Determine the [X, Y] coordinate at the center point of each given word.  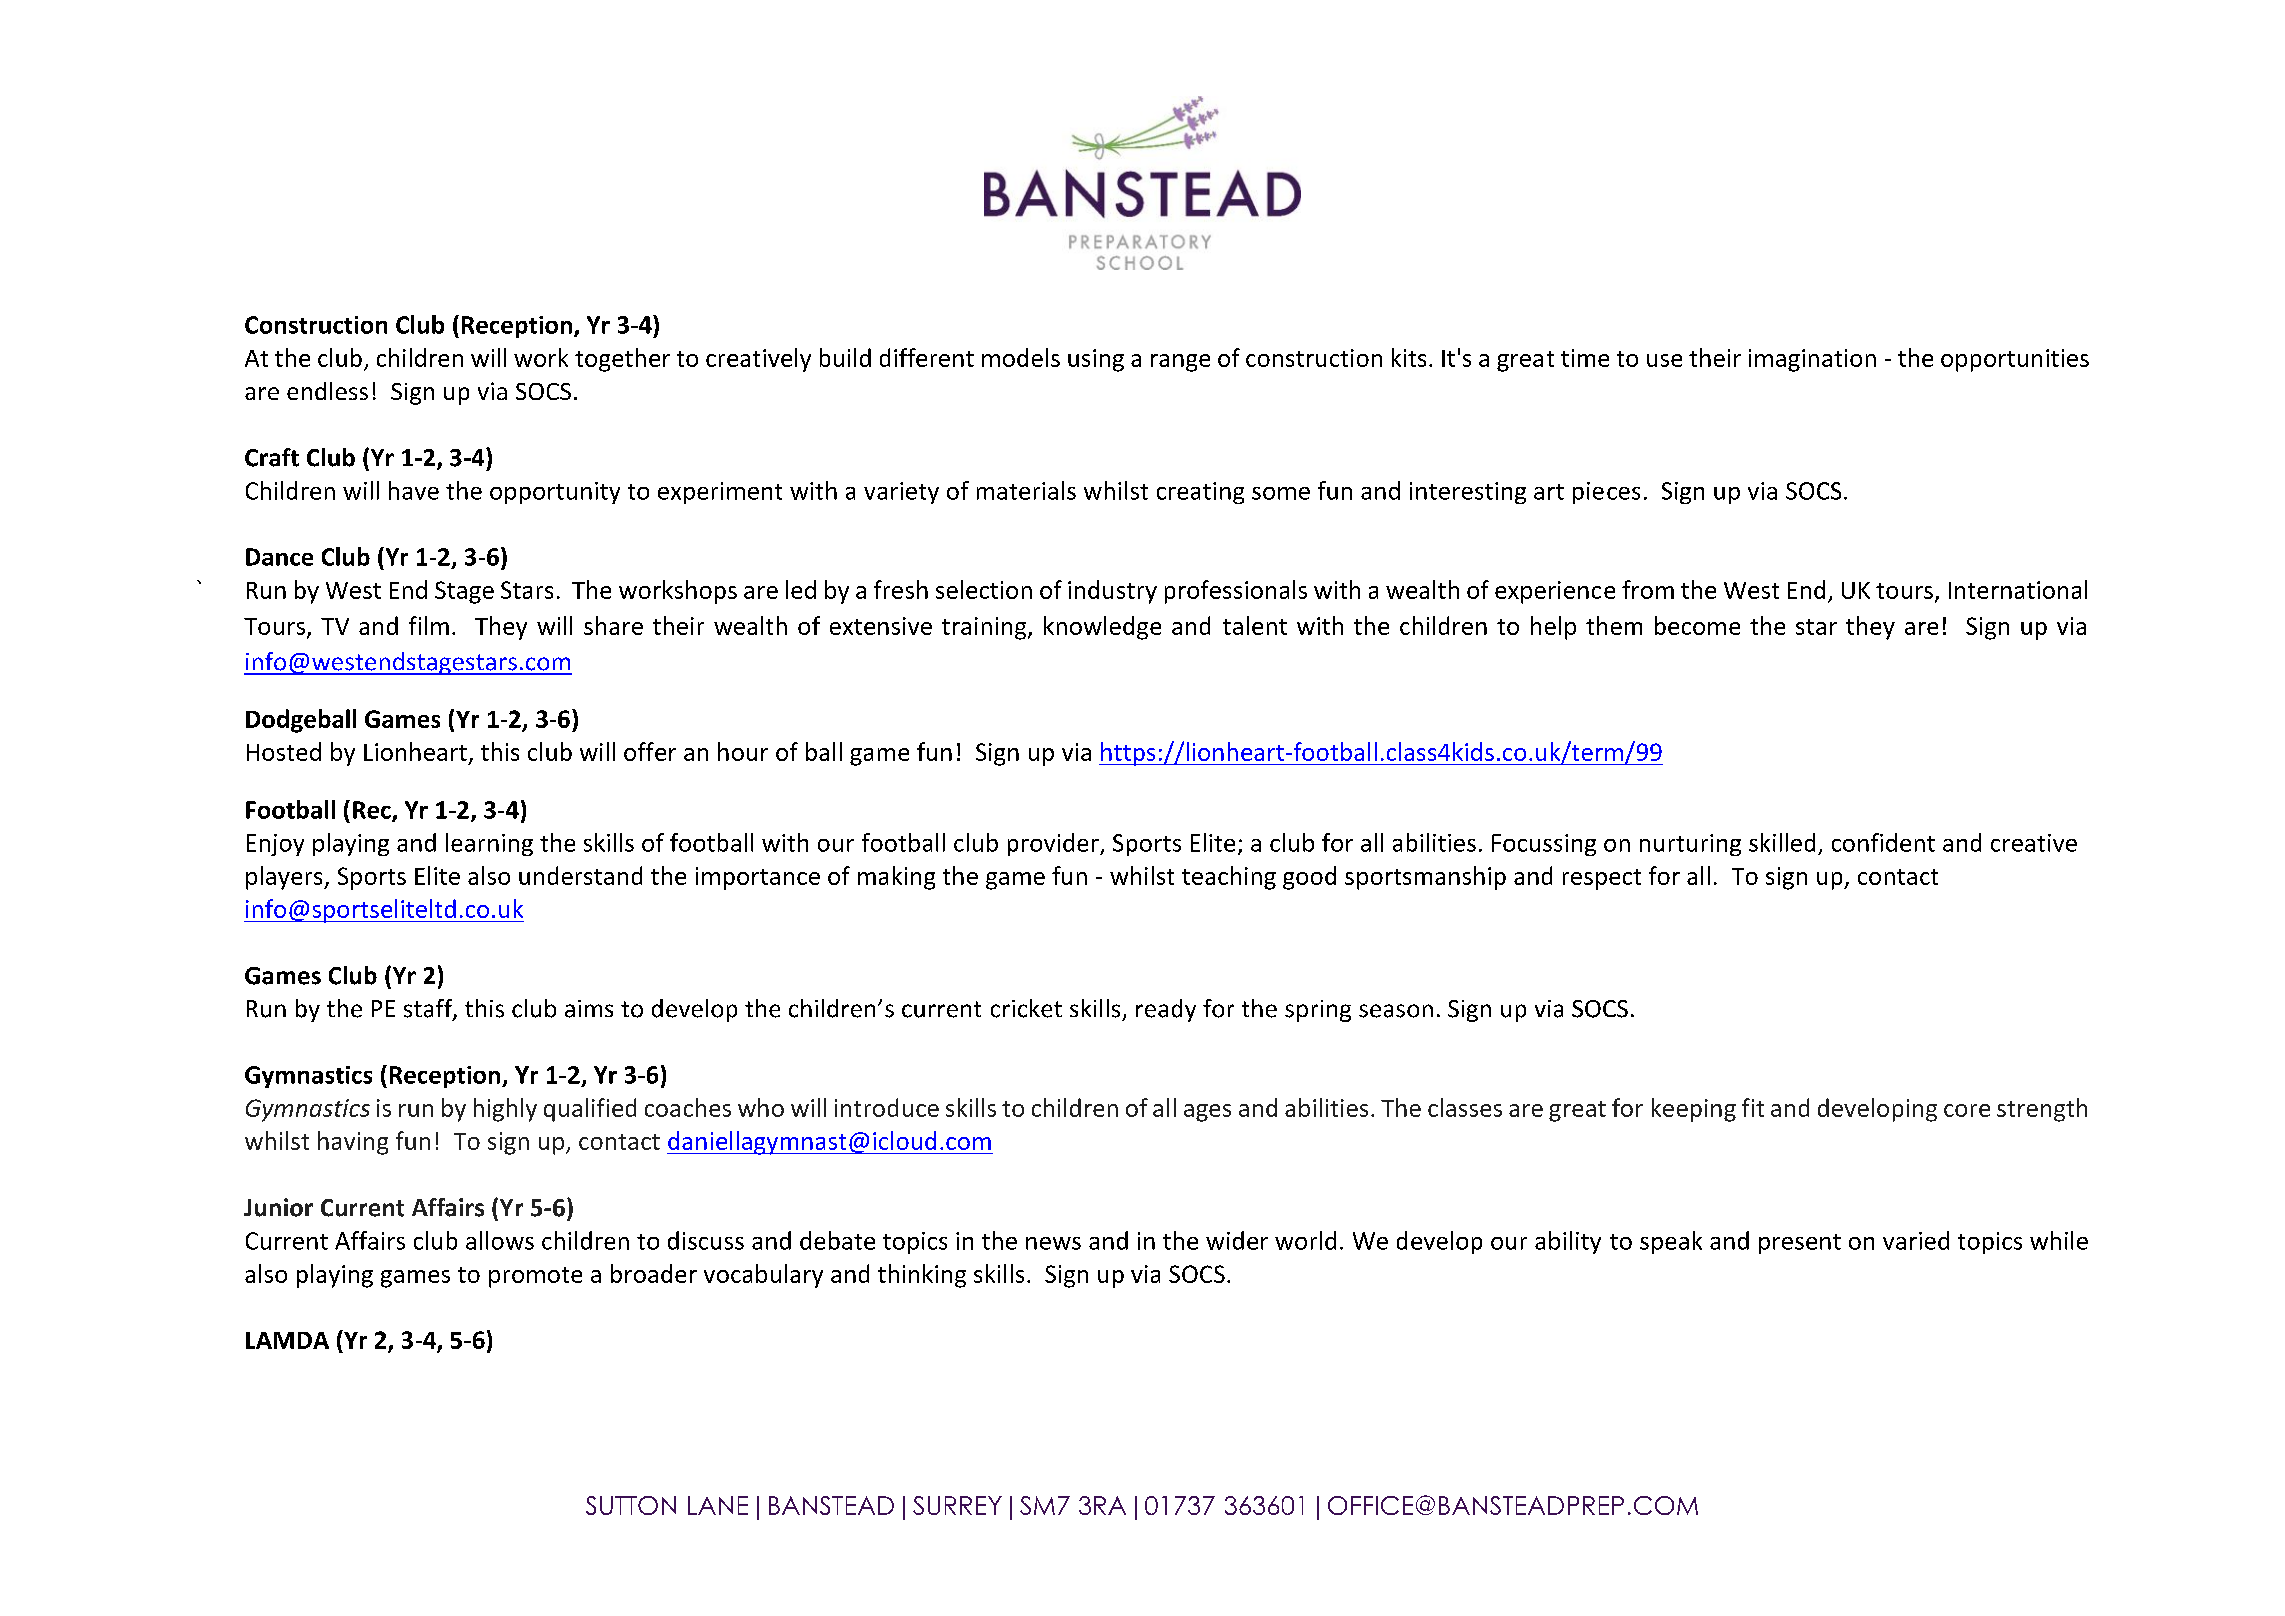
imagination [1812, 360]
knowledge [1102, 628]
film [429, 625]
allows [500, 1240]
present [1800, 1244]
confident [1883, 842]
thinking [922, 1276]
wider [1237, 1240]
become [1697, 625]
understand [580, 875]
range [1180, 363]
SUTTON [631, 1505]
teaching [1229, 878]
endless [327, 391]
